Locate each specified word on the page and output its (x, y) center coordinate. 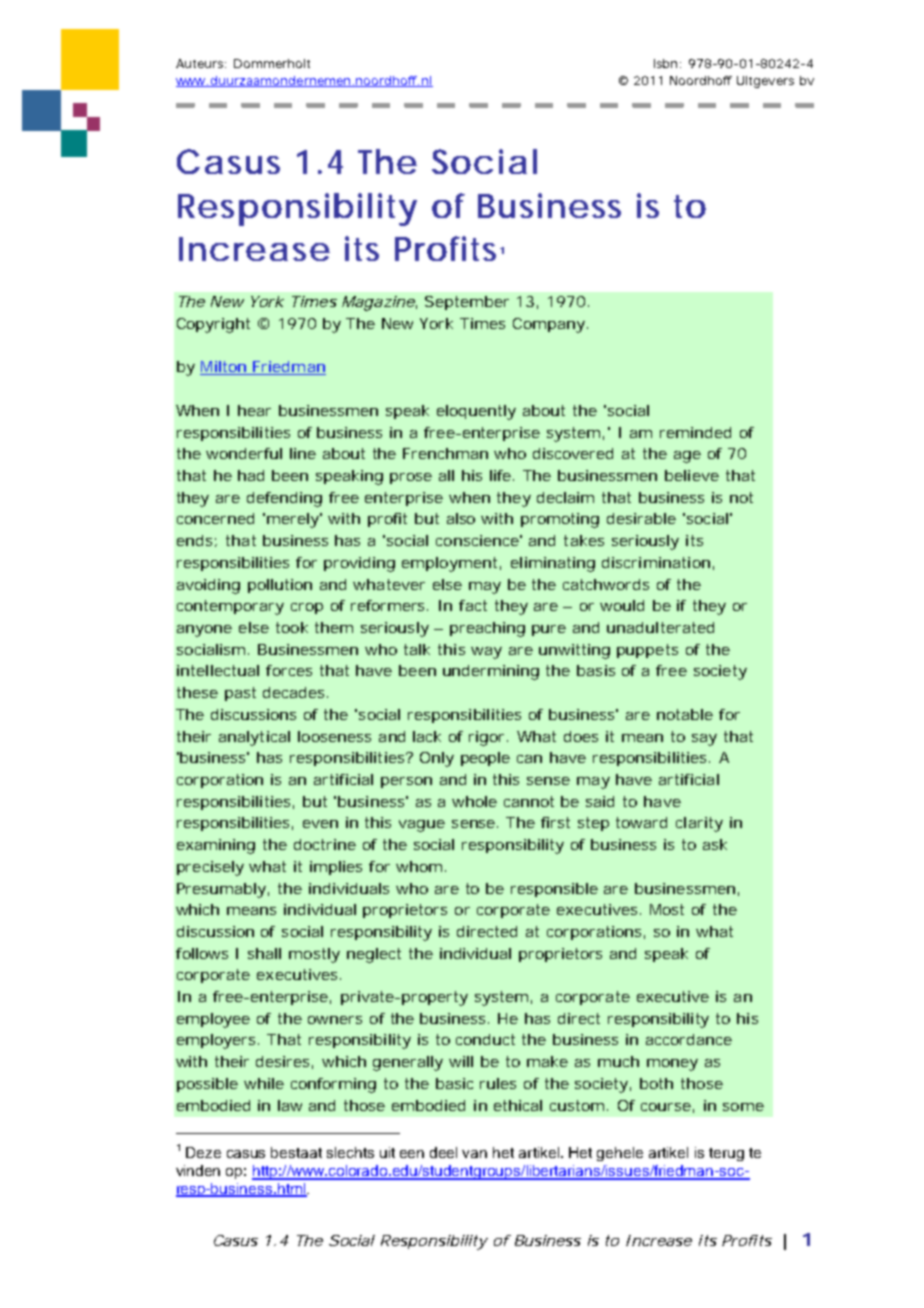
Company (549, 325)
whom (419, 866)
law (290, 1105)
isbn (665, 63)
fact (473, 605)
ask (715, 844)
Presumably (221, 890)
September (467, 303)
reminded (695, 432)
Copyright (213, 325)
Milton (224, 368)
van (474, 1154)
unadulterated (660, 627)
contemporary (230, 607)
